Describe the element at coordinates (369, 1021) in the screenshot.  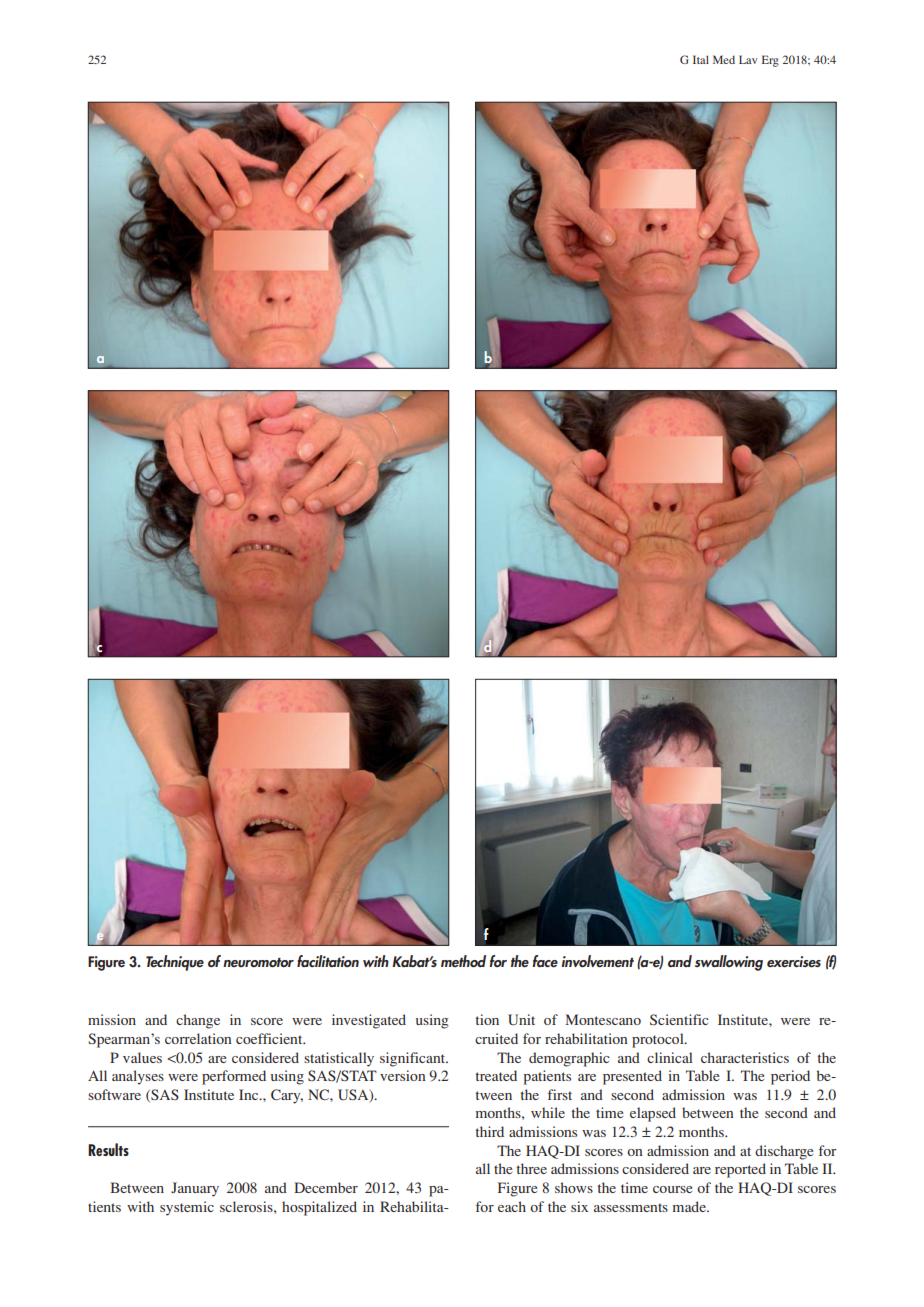
I see `investigated` at that location.
